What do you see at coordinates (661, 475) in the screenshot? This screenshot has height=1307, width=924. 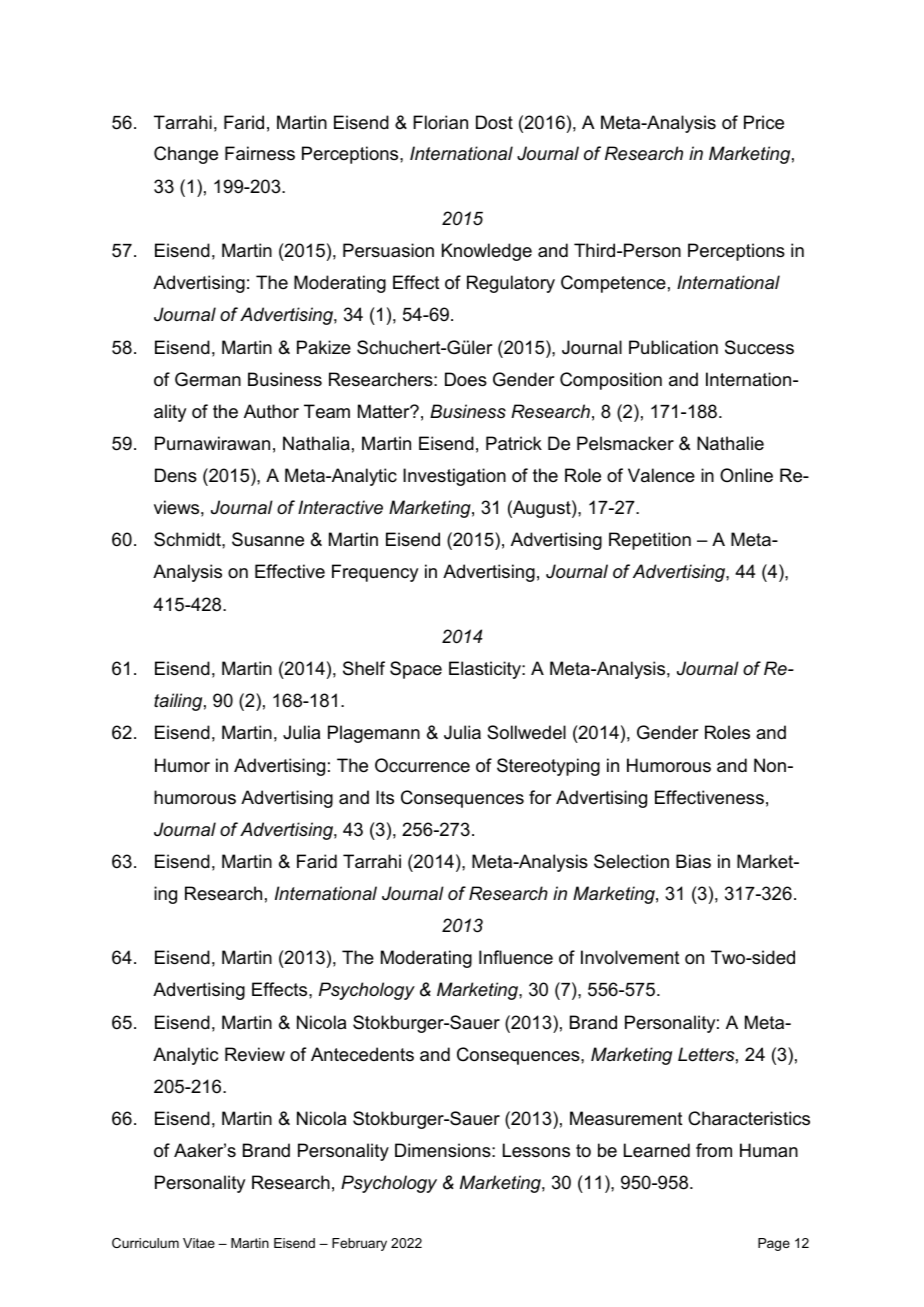 I see `Valence` at bounding box center [661, 475].
